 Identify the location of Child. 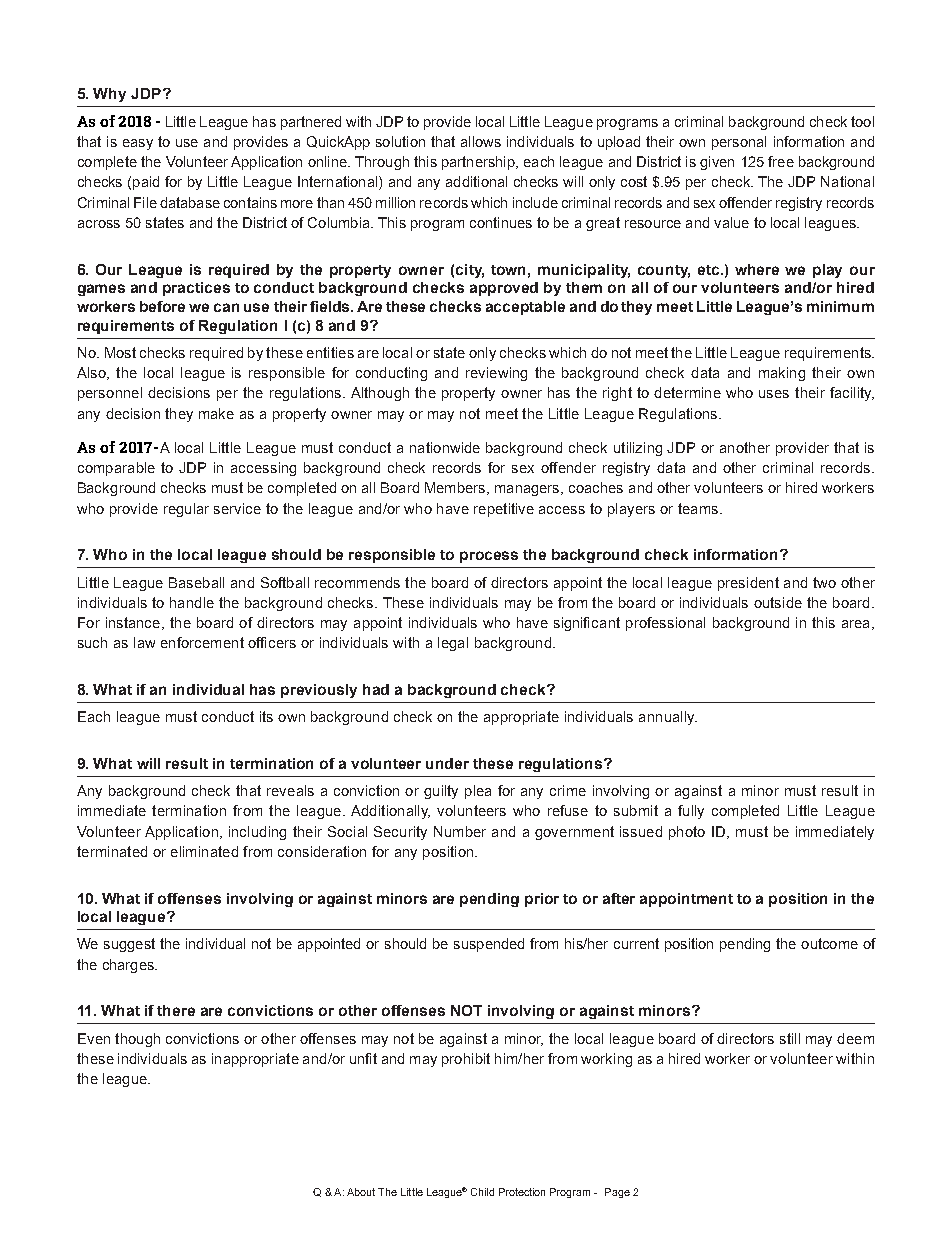
(482, 1192).
